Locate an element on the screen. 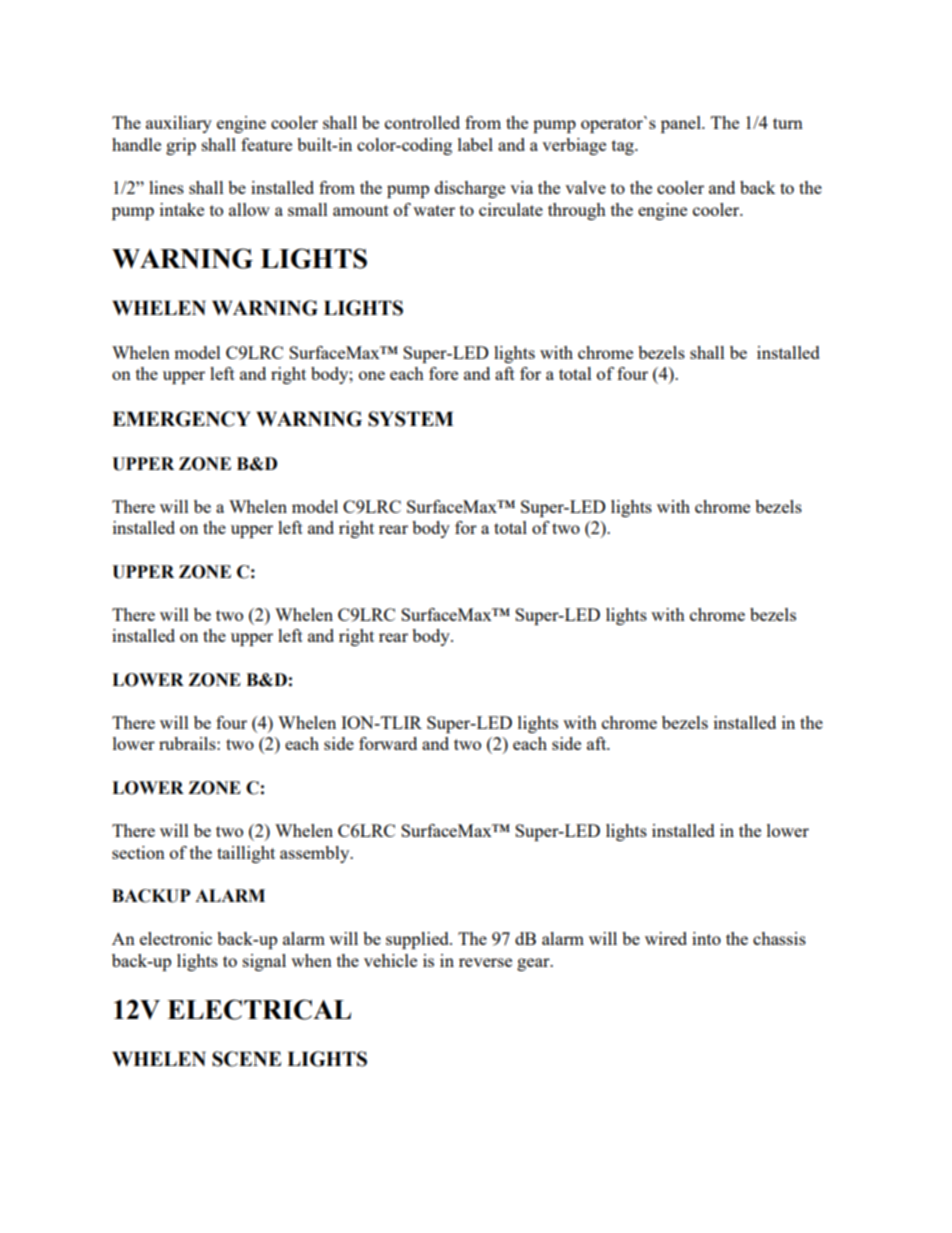 This screenshot has height=1233, width=952. SCENE is located at coordinates (246, 1059).
